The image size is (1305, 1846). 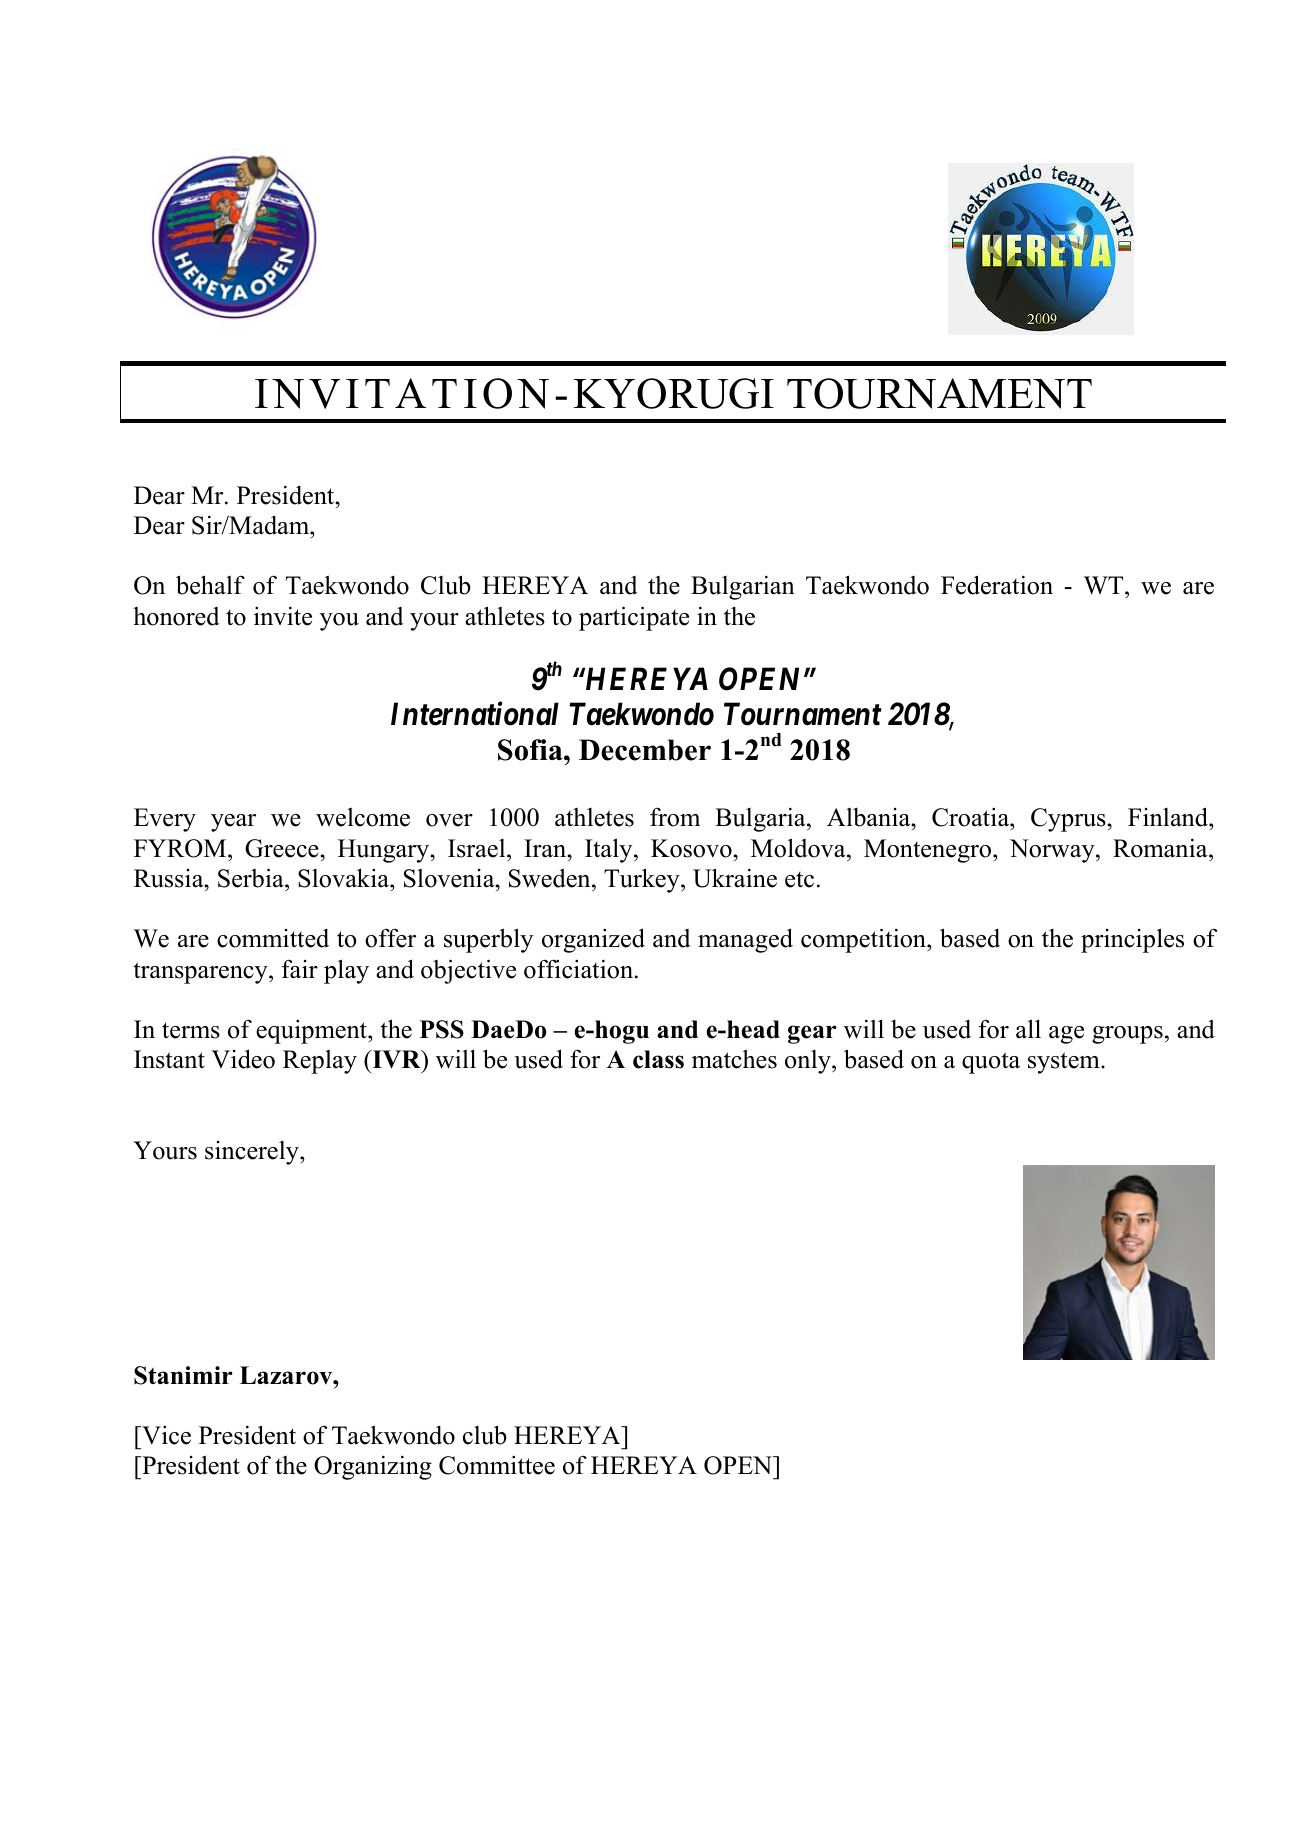 What do you see at coordinates (1065, 1063) in the image?
I see `system` at bounding box center [1065, 1063].
